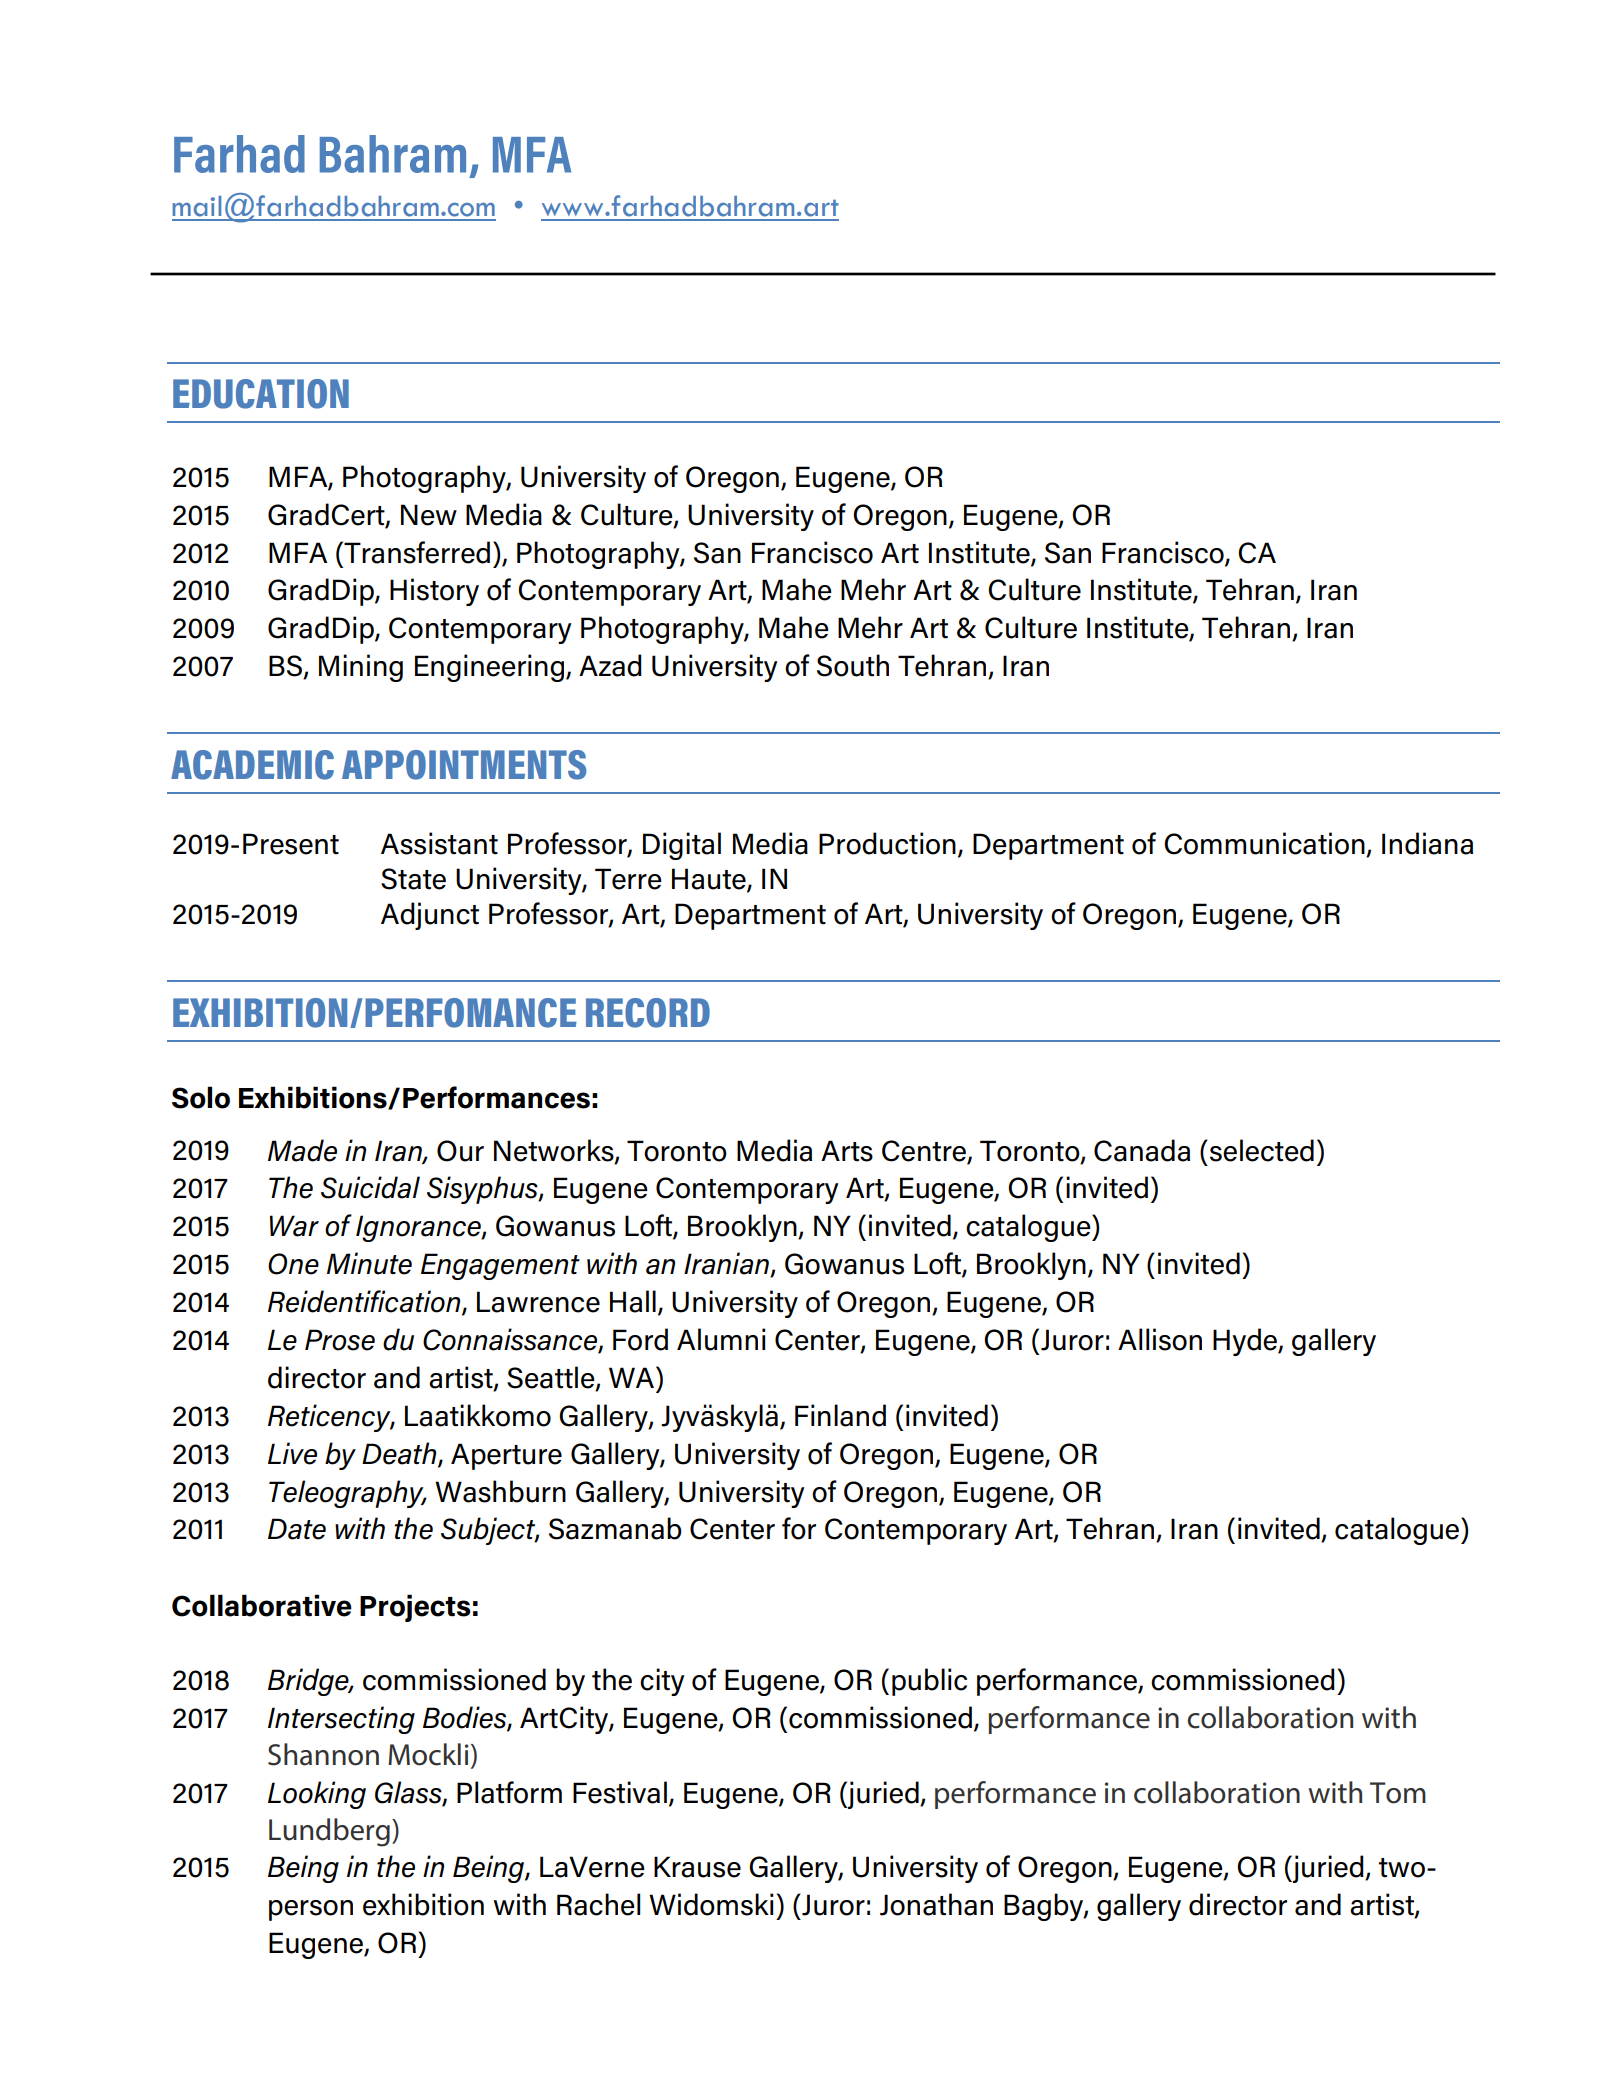 This page has height=2093, width=1617. I want to click on Arts, so click(847, 1151).
